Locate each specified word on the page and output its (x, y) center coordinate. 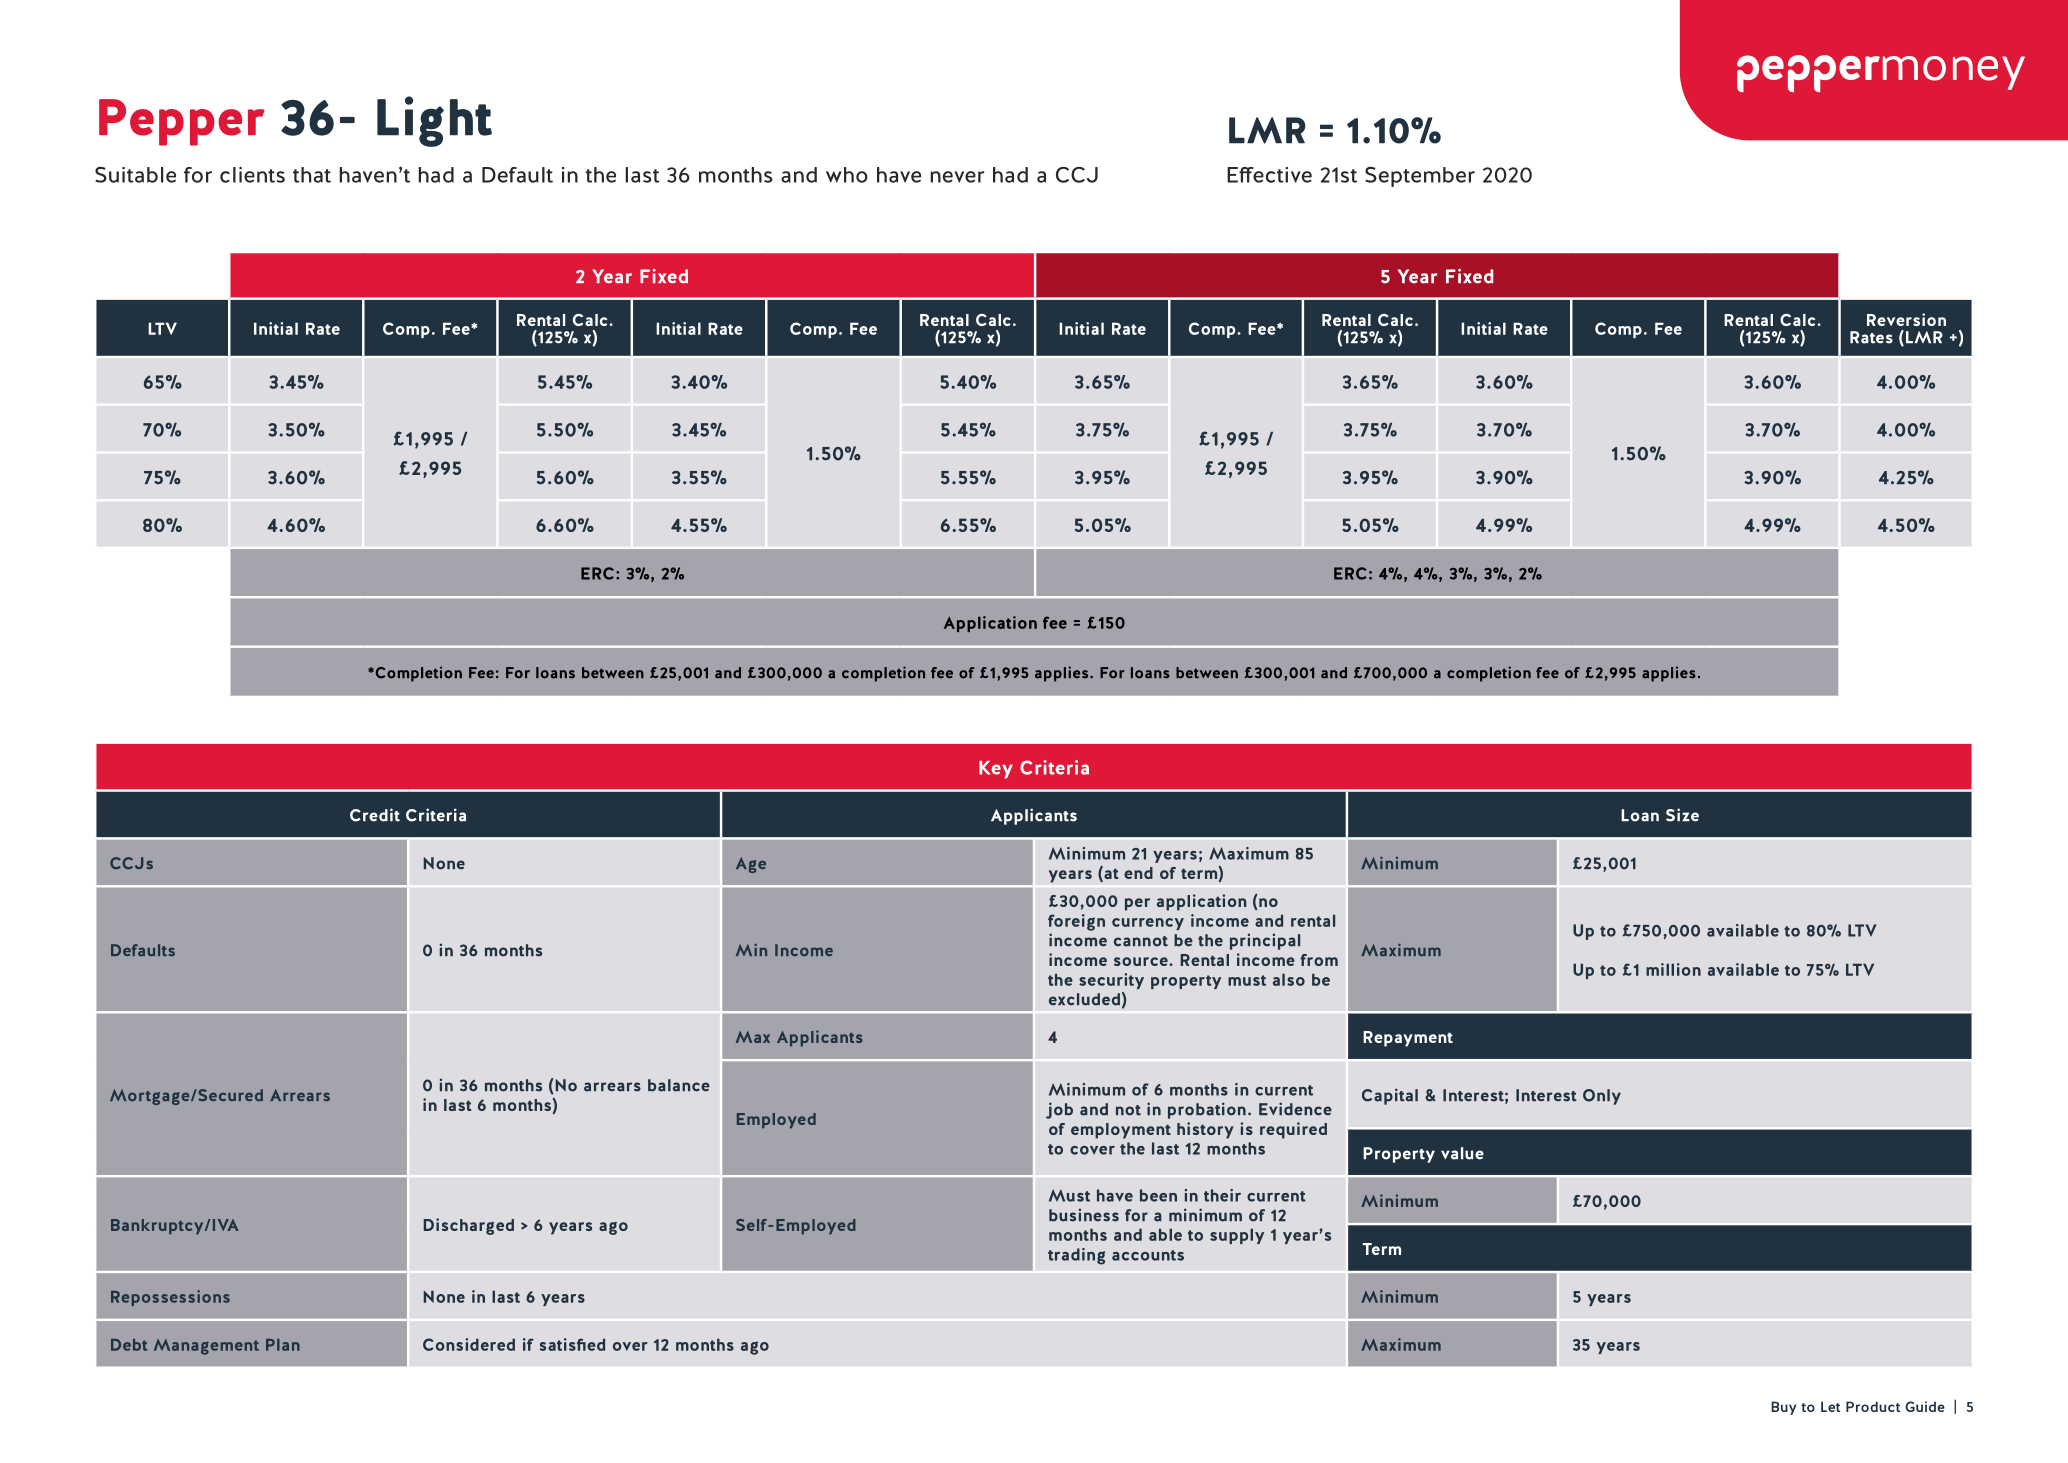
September (1420, 177)
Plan (283, 1345)
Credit (375, 815)
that (312, 175)
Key (996, 770)
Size (1682, 815)
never (957, 177)
